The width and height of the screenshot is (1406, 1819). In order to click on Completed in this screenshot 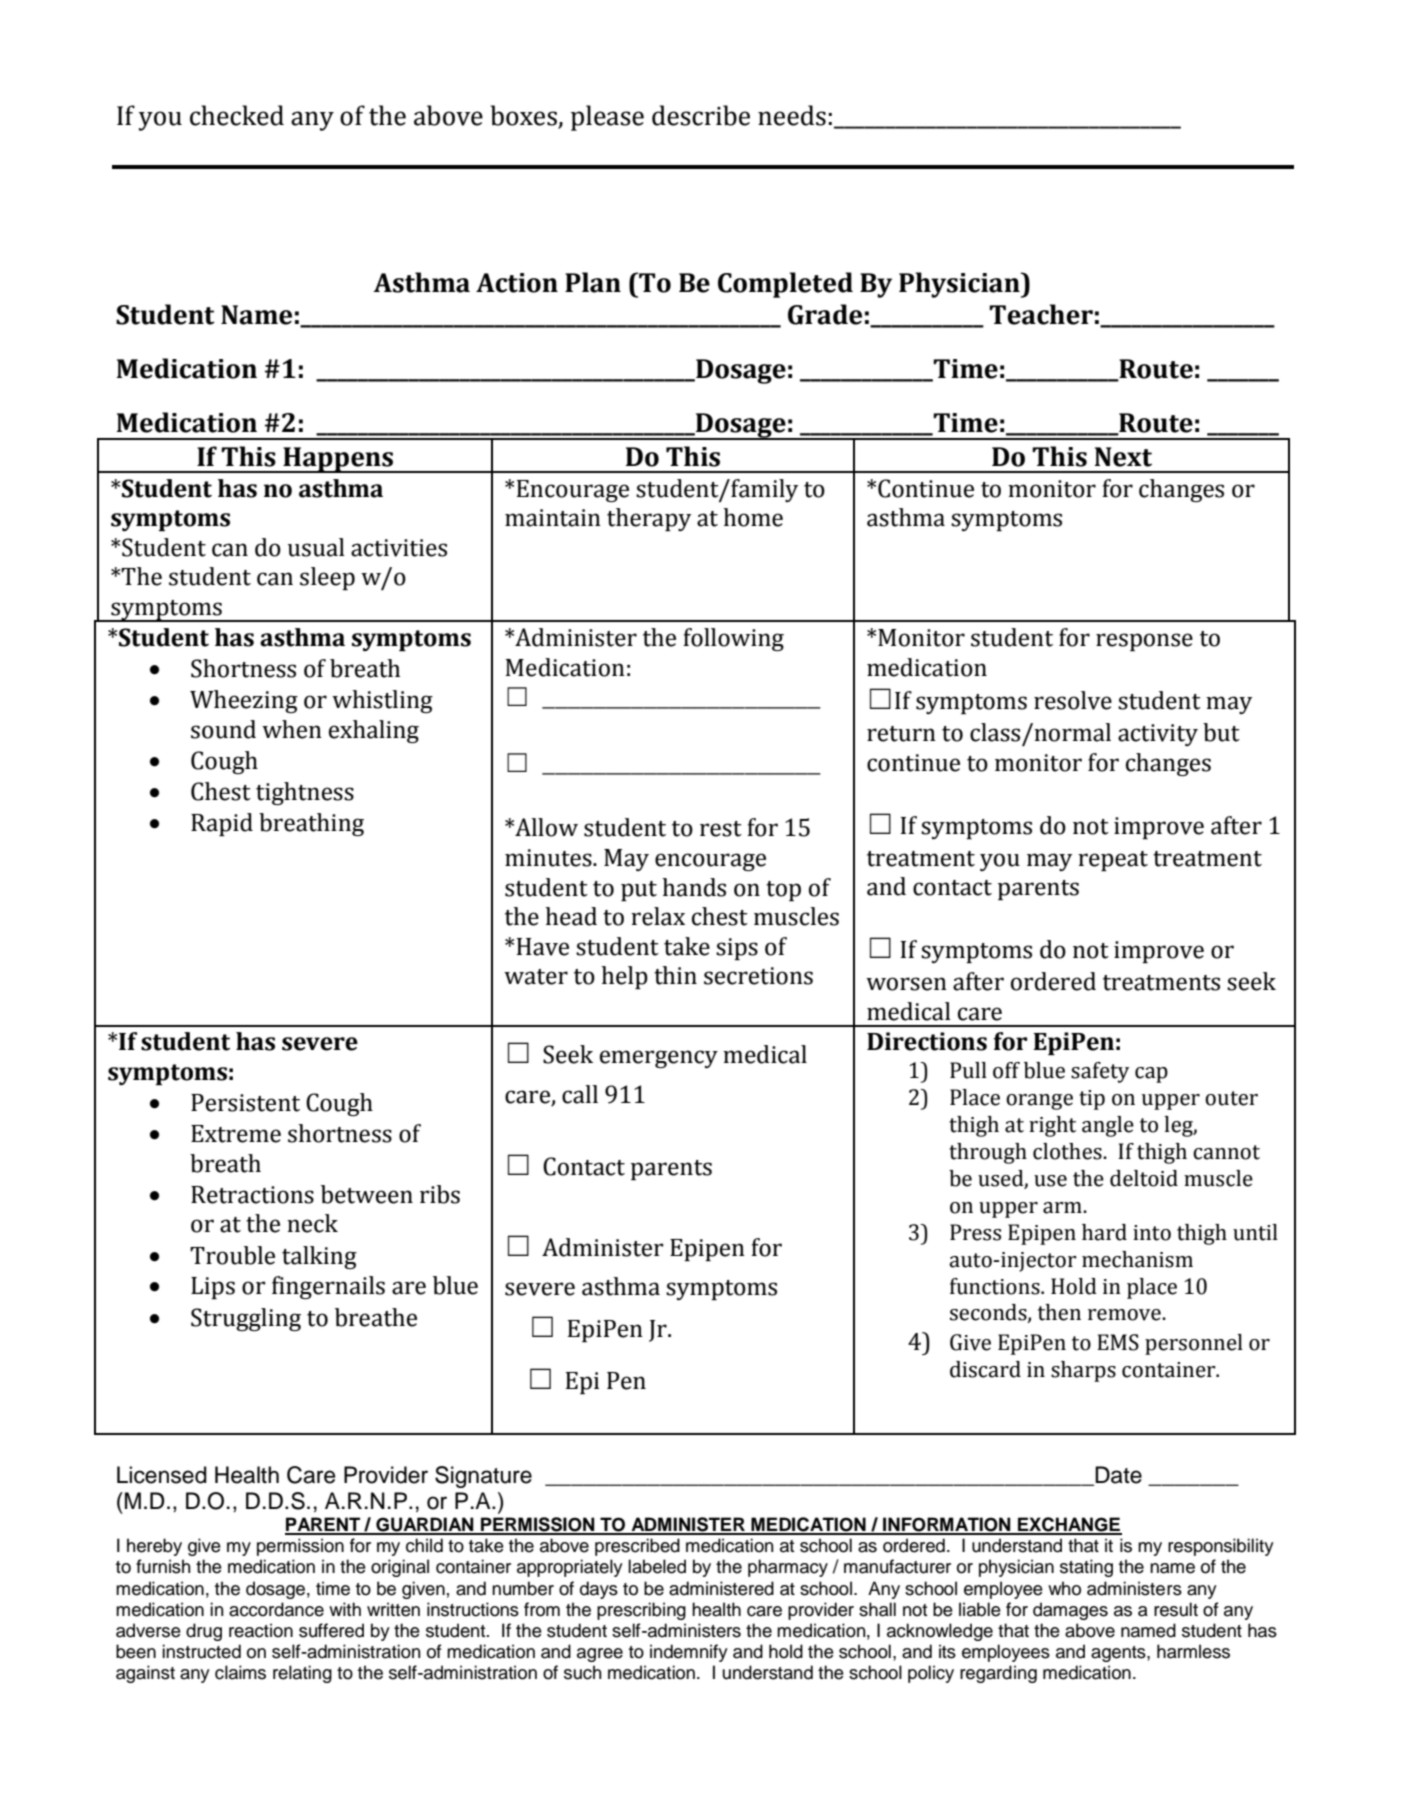, I will do `click(785, 285)`.
